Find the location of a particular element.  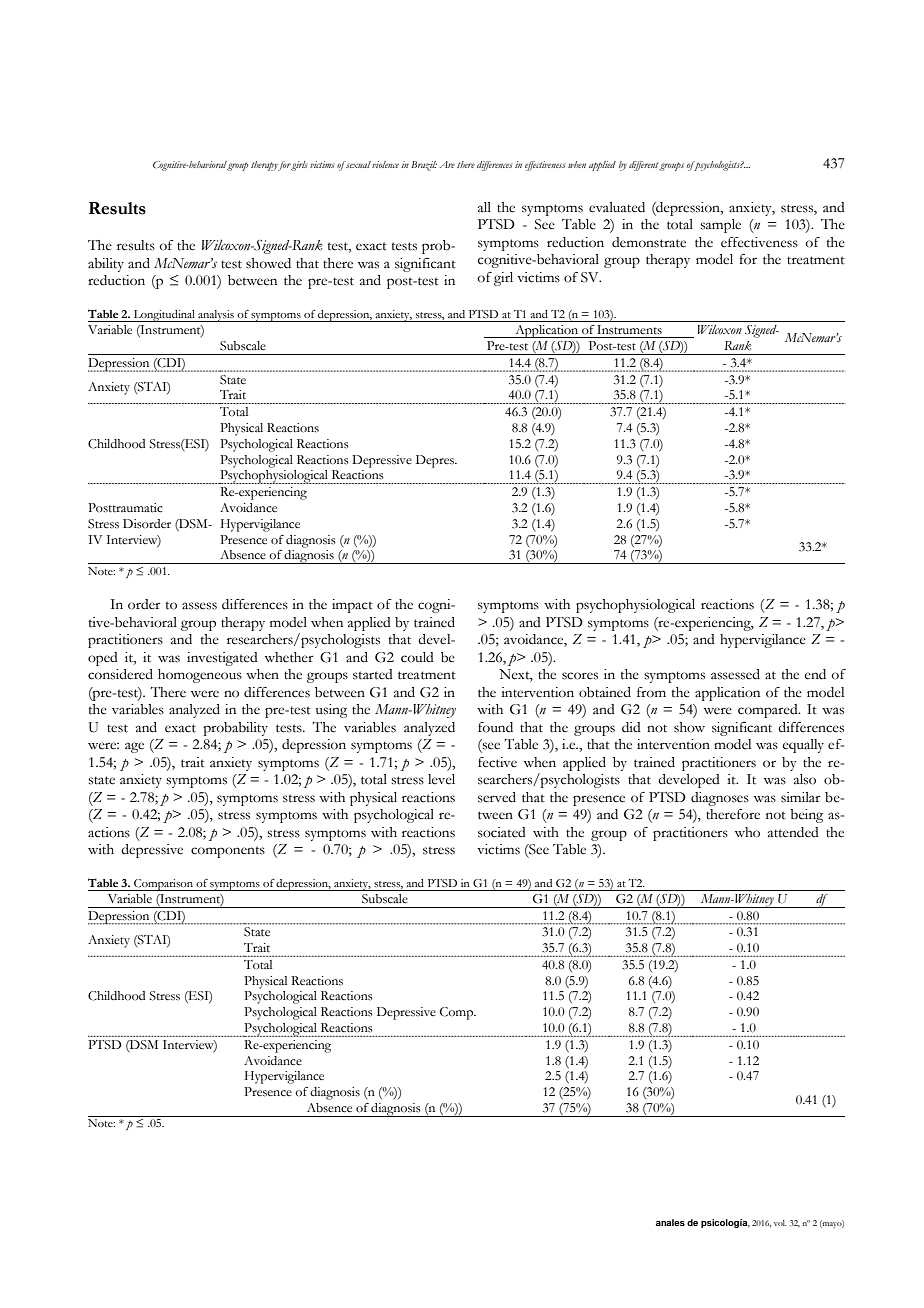

age is located at coordinates (134, 747).
